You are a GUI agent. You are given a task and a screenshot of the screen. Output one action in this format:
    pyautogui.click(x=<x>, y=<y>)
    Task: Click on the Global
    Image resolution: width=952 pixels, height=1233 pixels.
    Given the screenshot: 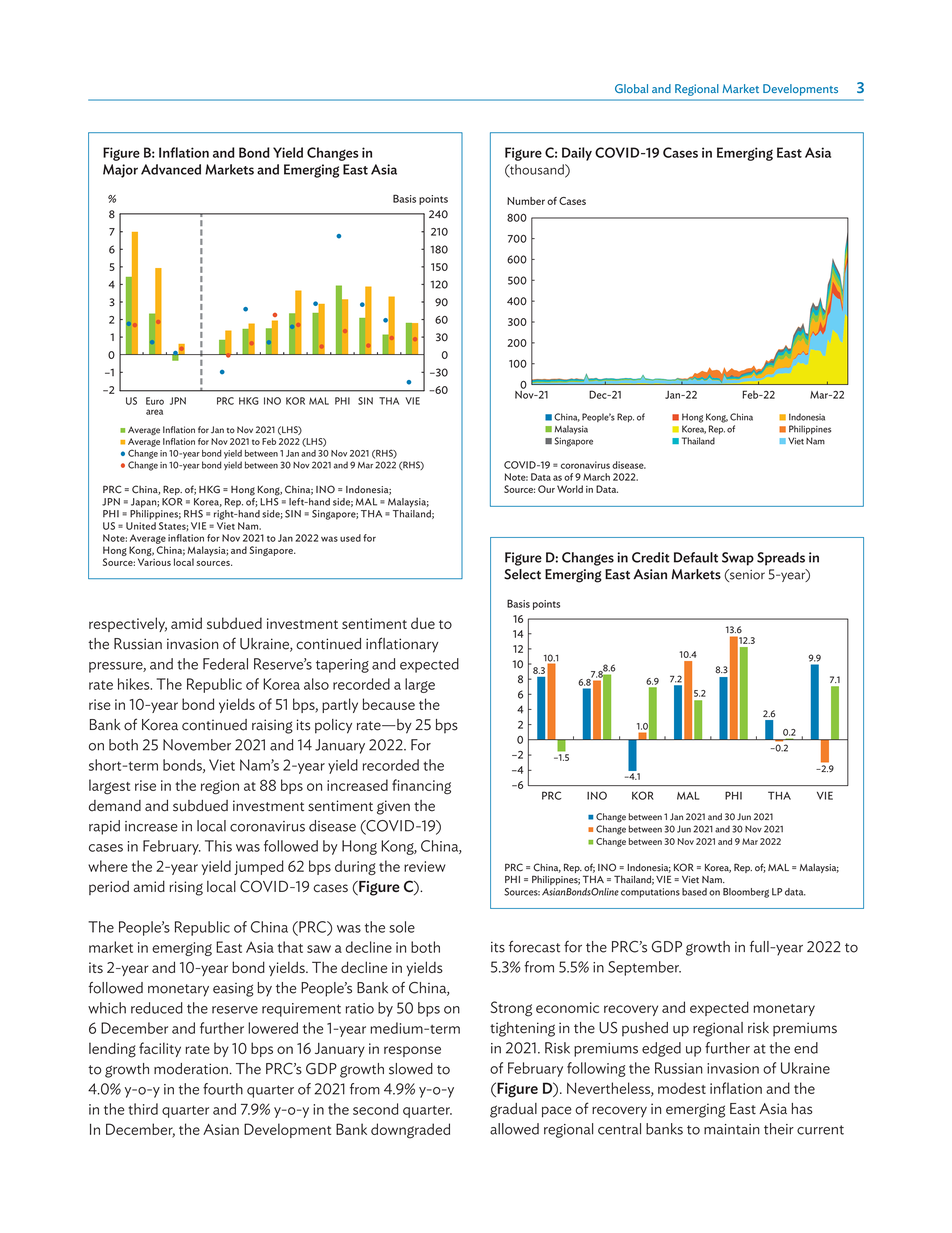 What is the action you would take?
    pyautogui.click(x=631, y=88)
